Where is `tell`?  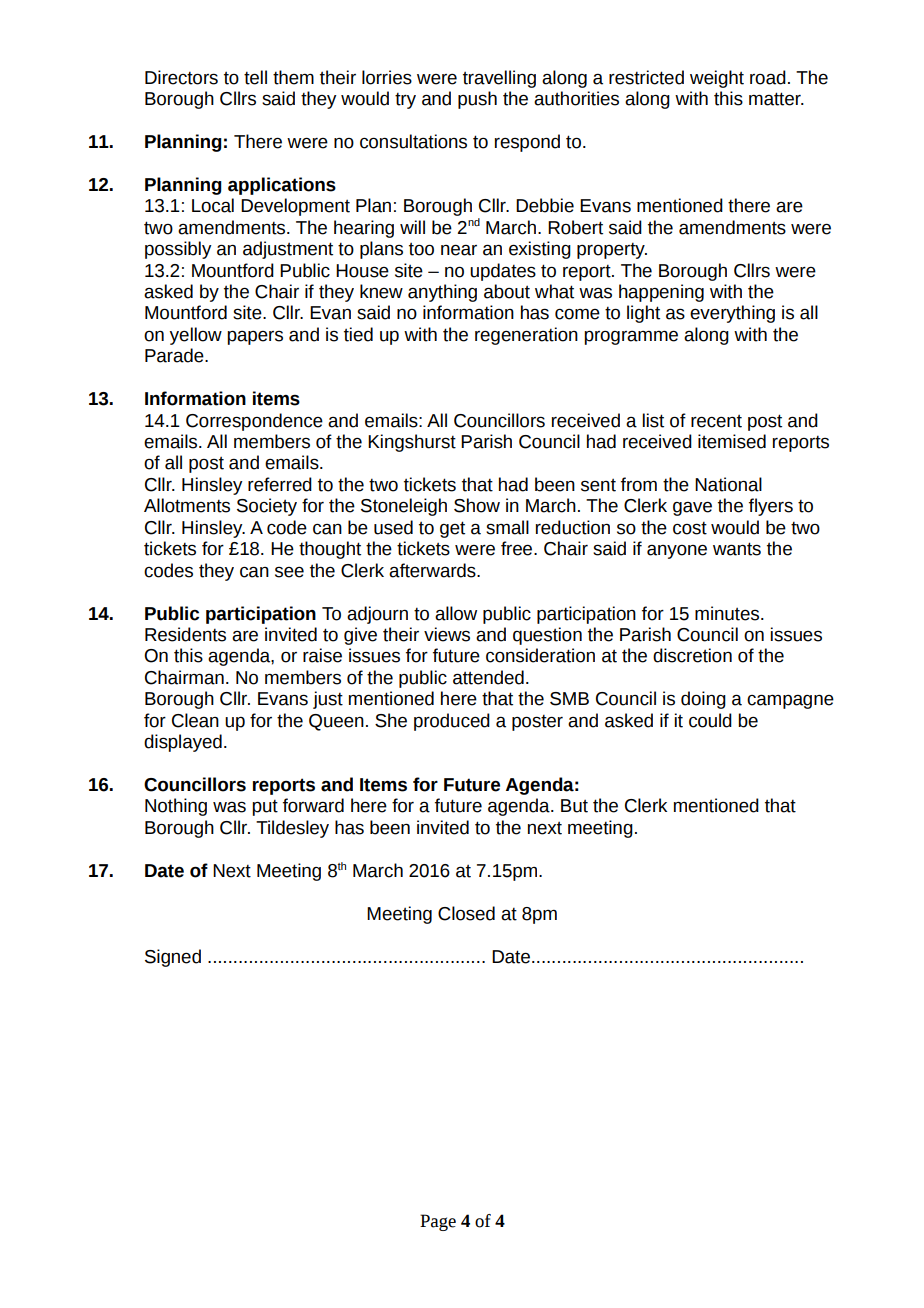
tell is located at coordinates (255, 77).
